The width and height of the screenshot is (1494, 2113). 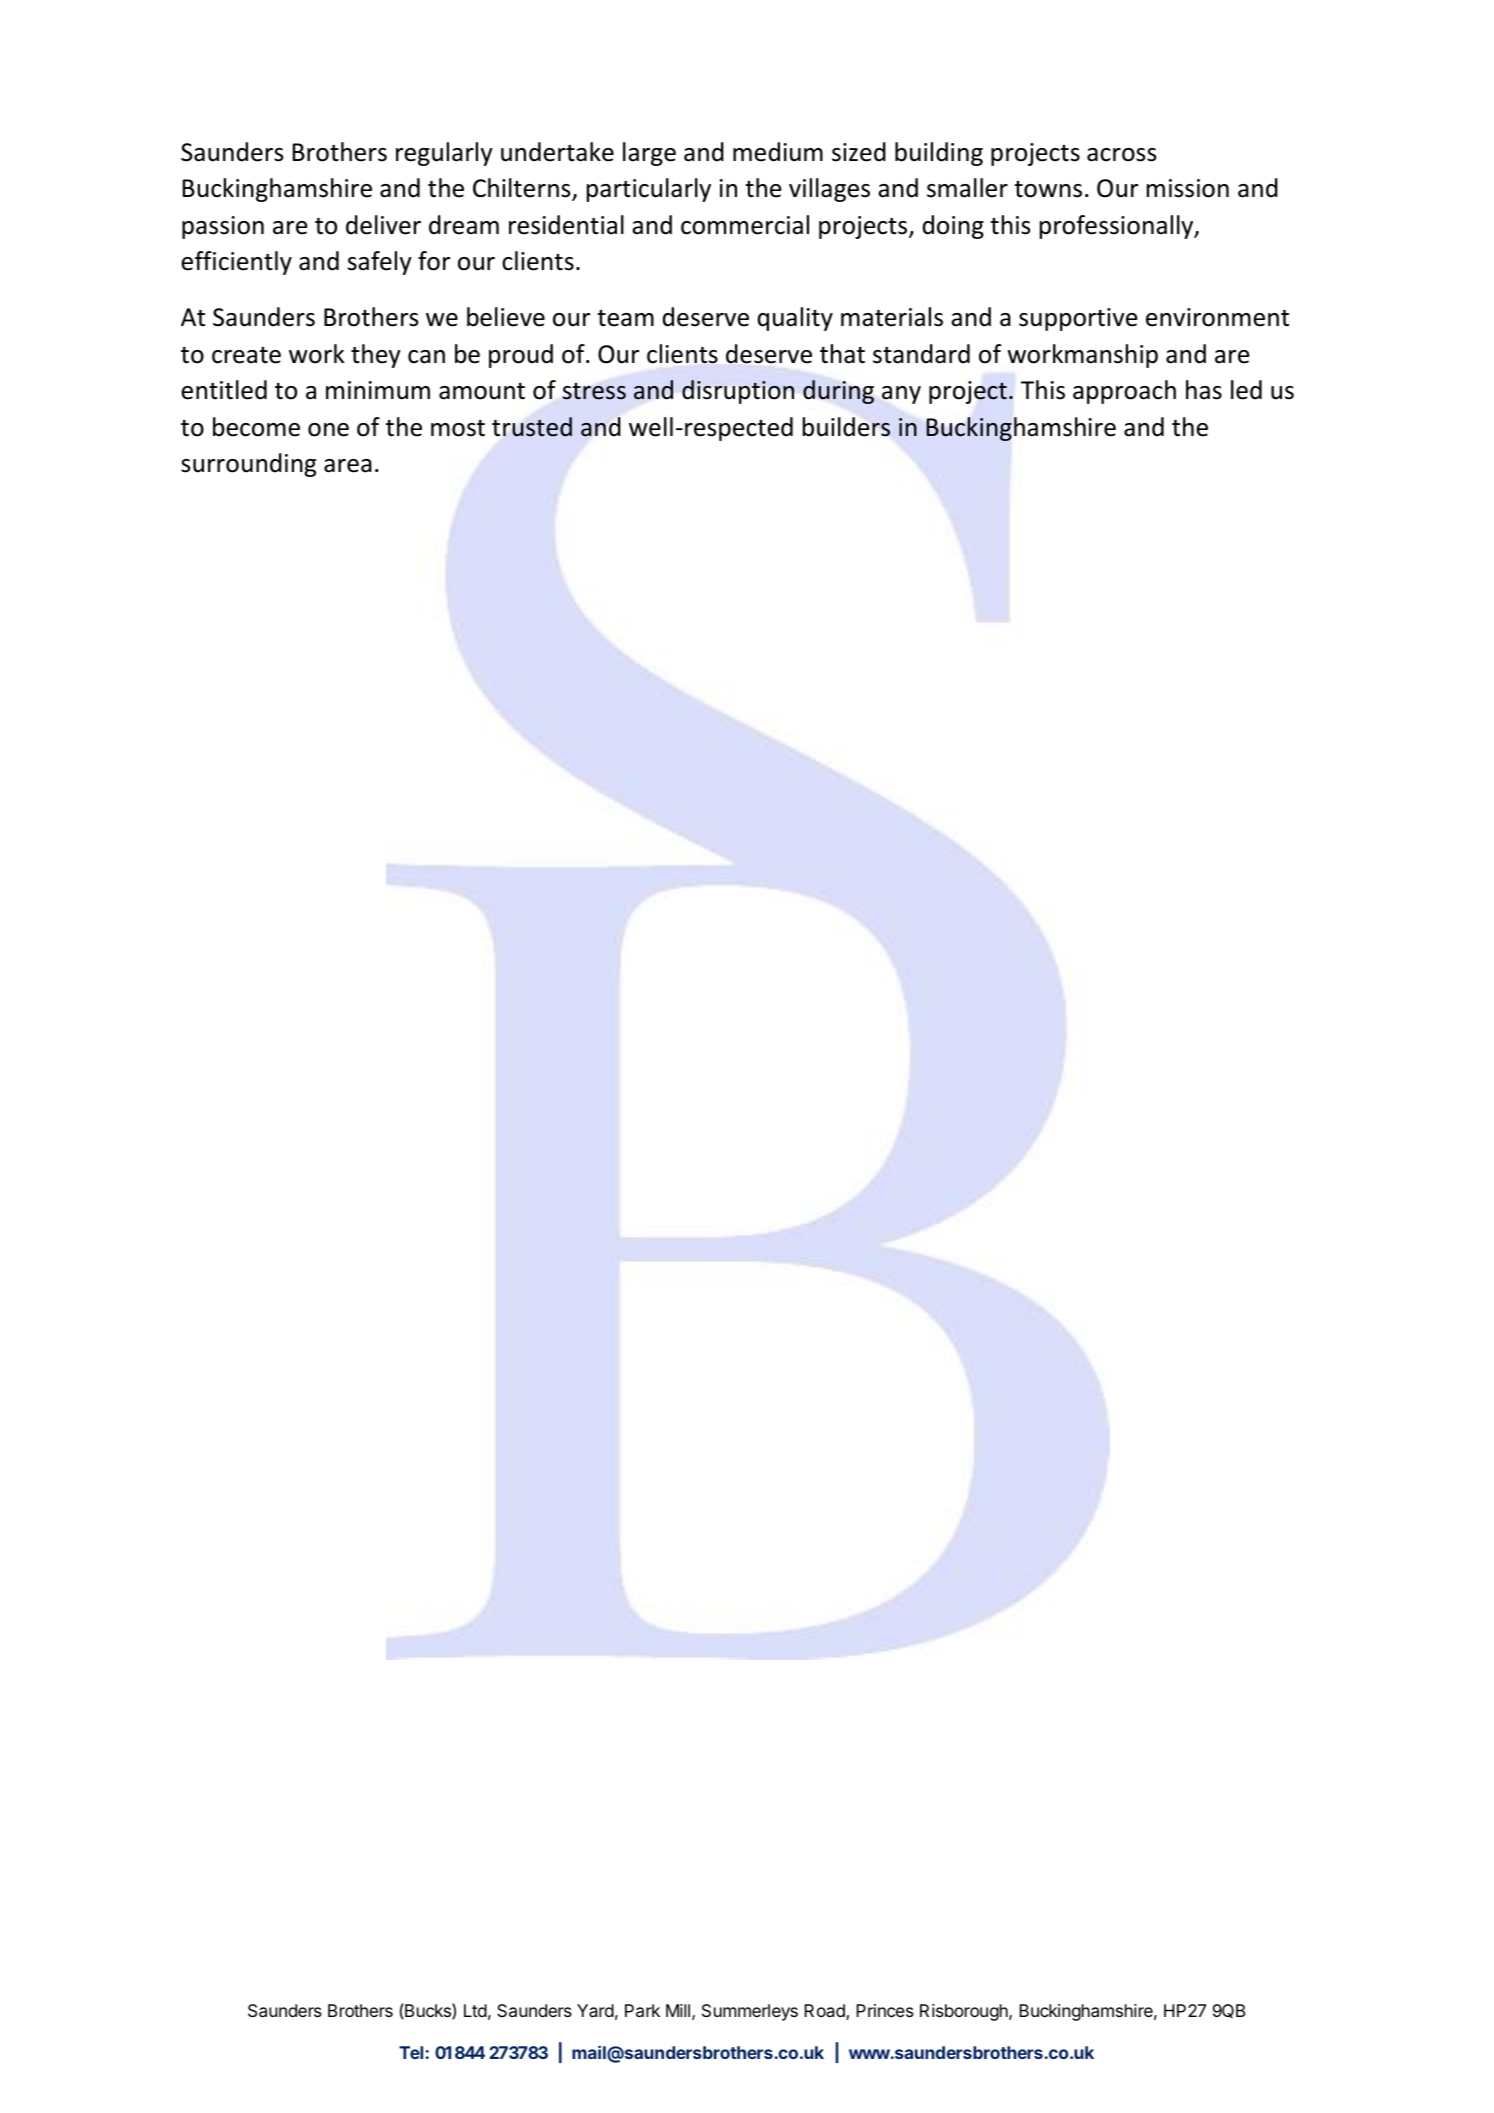 I want to click on Mill, so click(x=678, y=2010).
